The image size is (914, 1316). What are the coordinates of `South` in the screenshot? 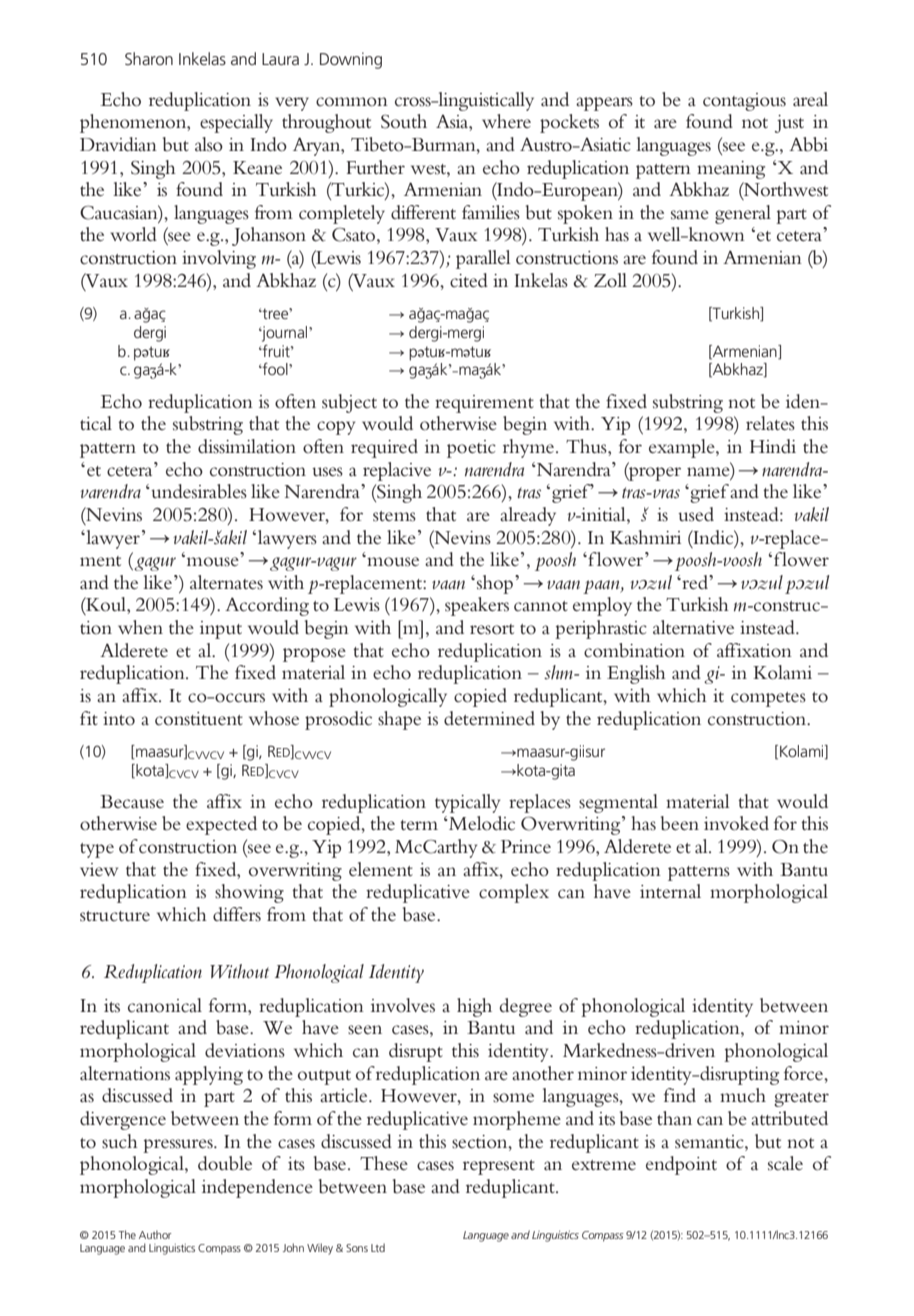 It's located at (404, 121).
